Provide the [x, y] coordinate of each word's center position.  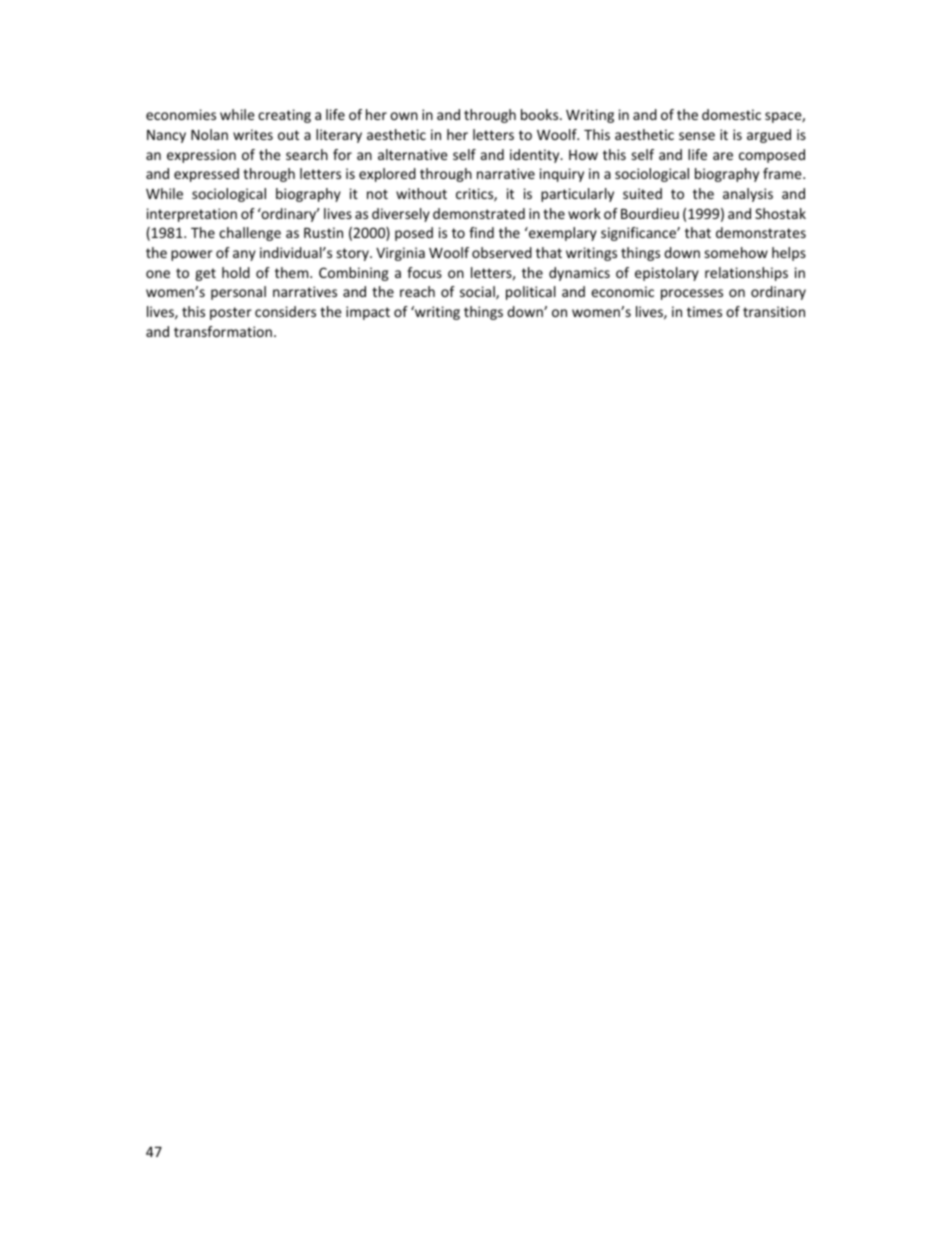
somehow [736, 252]
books [541, 114]
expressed [206, 175]
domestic [731, 114]
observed [502, 252]
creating [284, 116]
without [421, 193]
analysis [748, 195]
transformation [223, 331]
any [244, 255]
